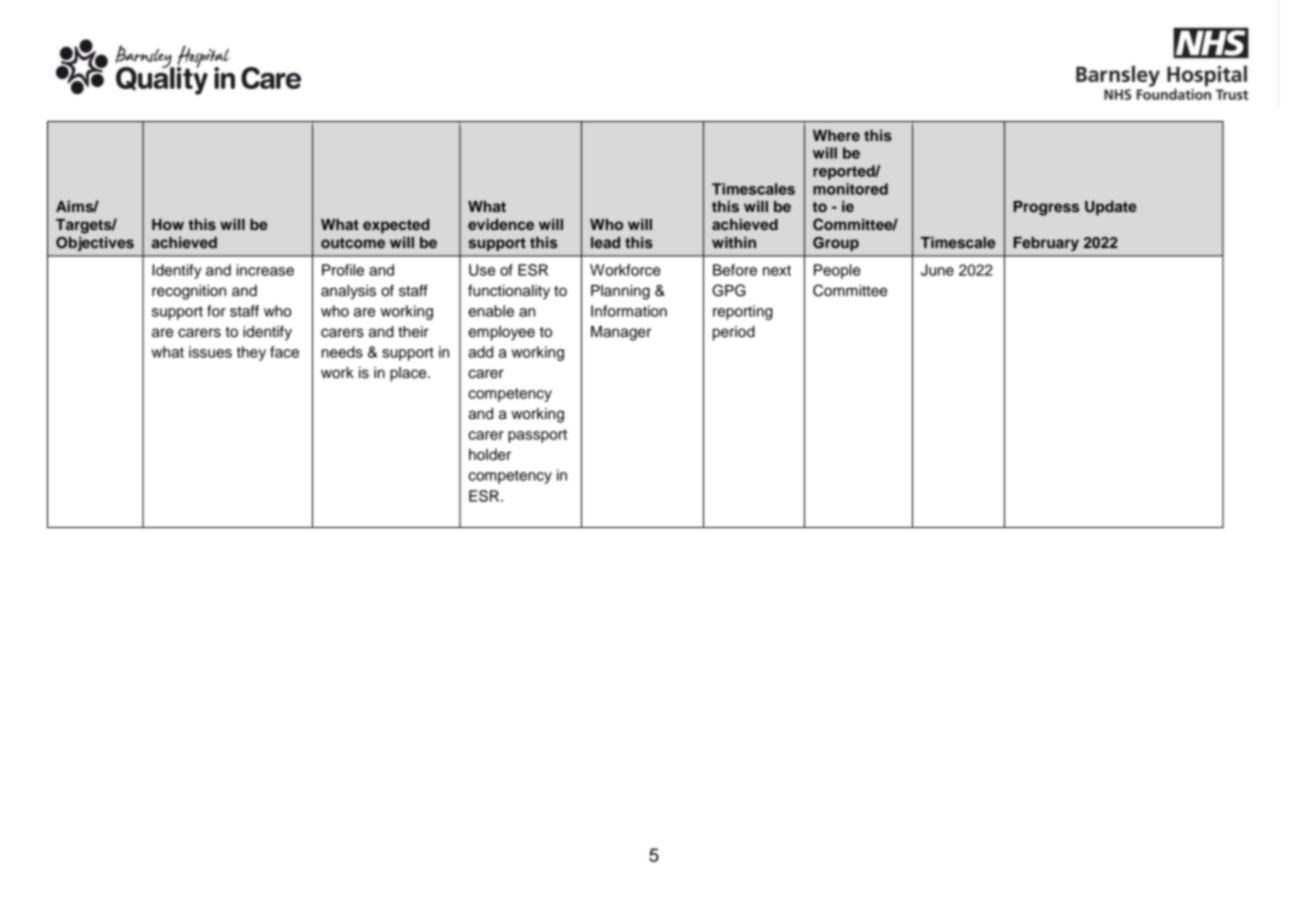 The image size is (1308, 924). What do you see at coordinates (1046, 244) in the screenshot?
I see `February` at bounding box center [1046, 244].
